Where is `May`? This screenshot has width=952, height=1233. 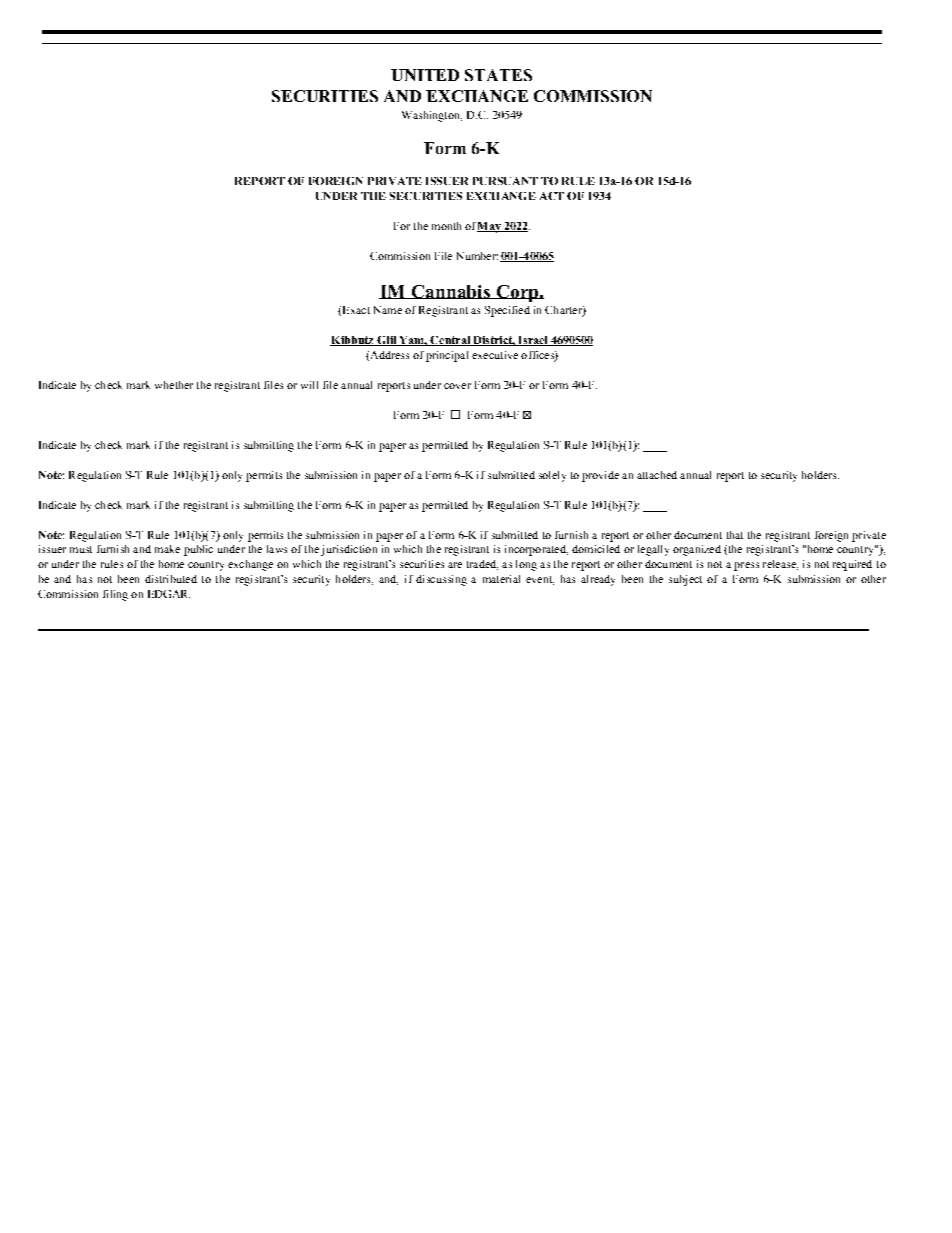
May is located at coordinates (490, 227).
